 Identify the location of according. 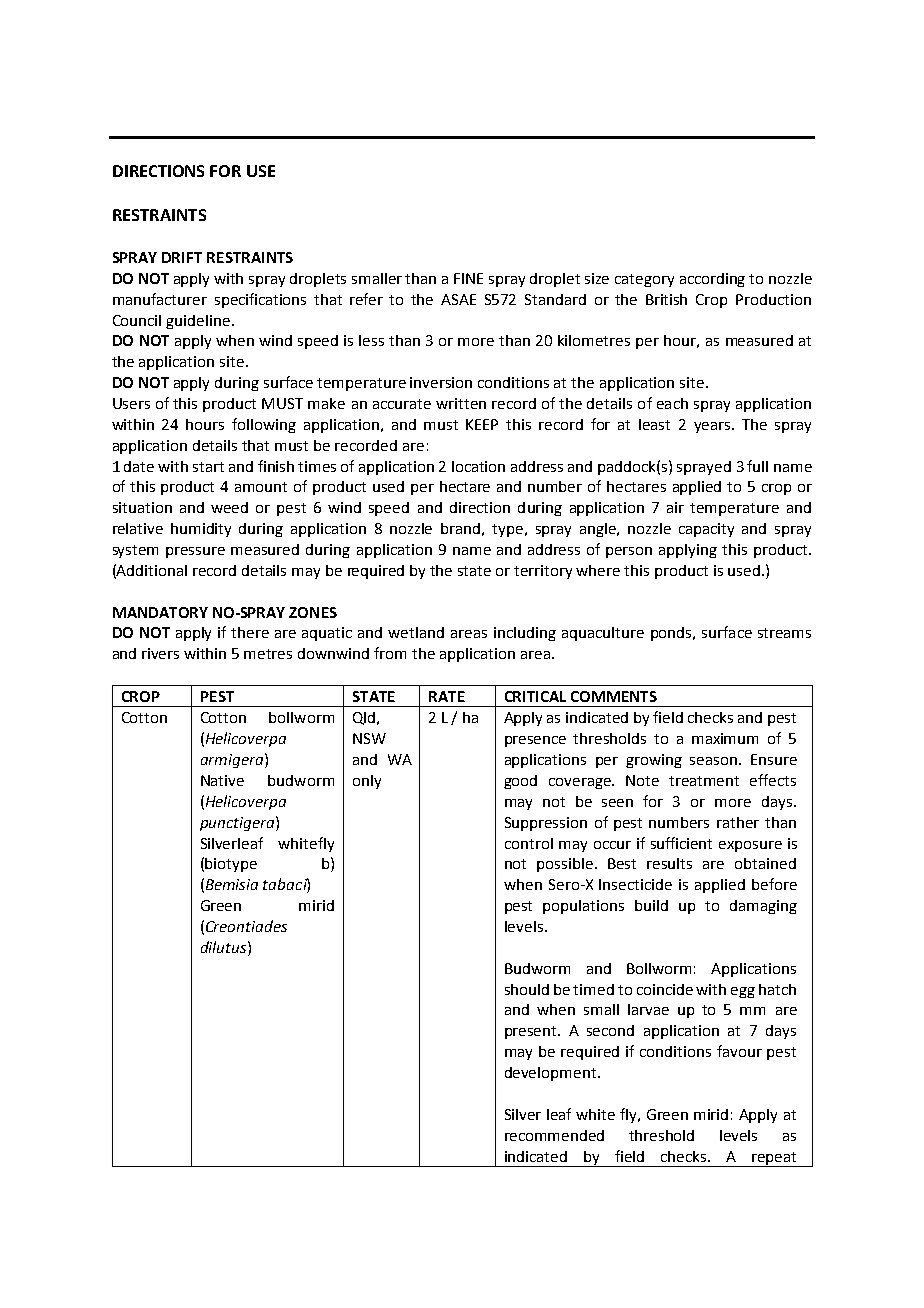
(712, 280).
